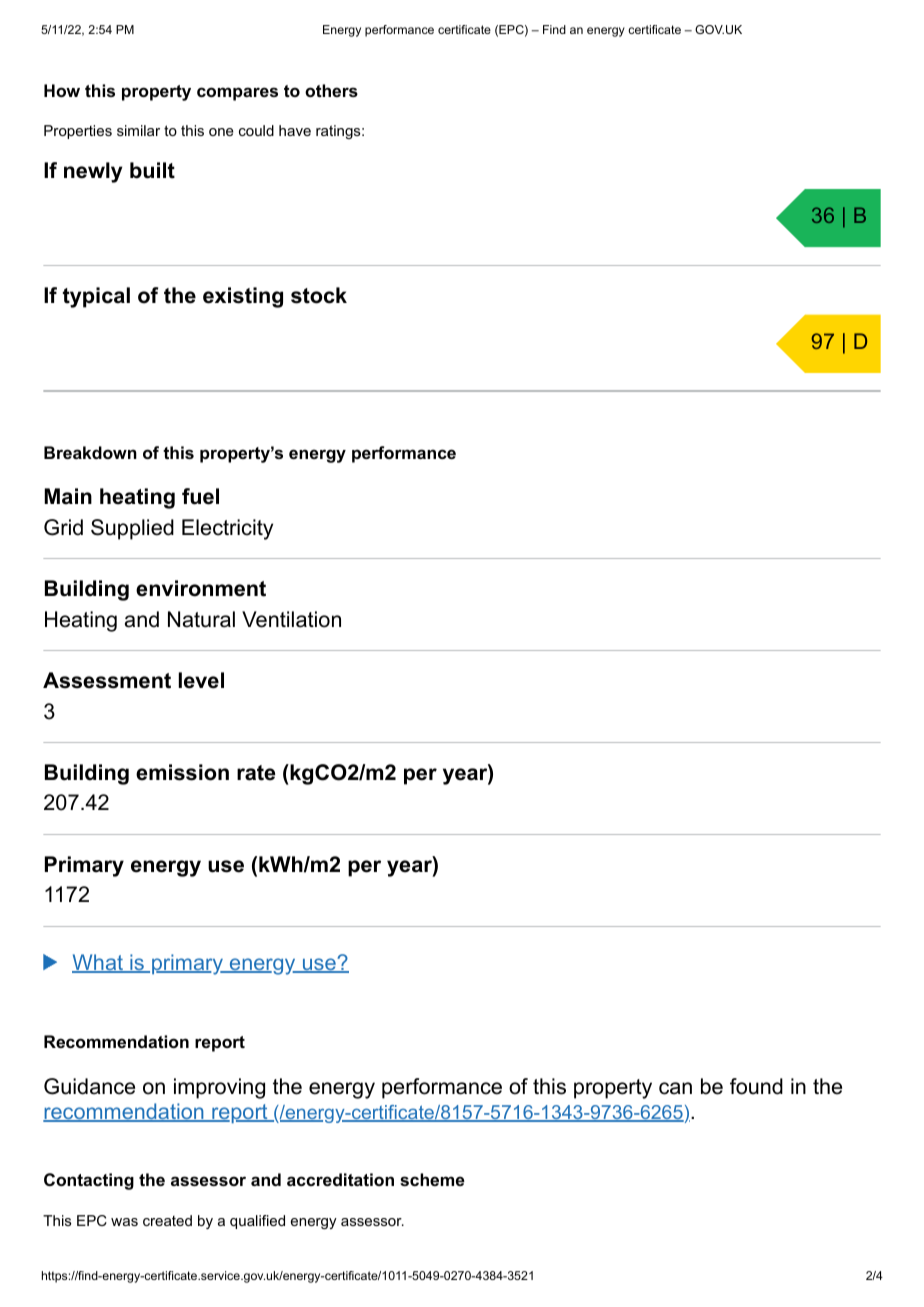 This image has width=924, height=1307. I want to click on created, so click(167, 1220).
